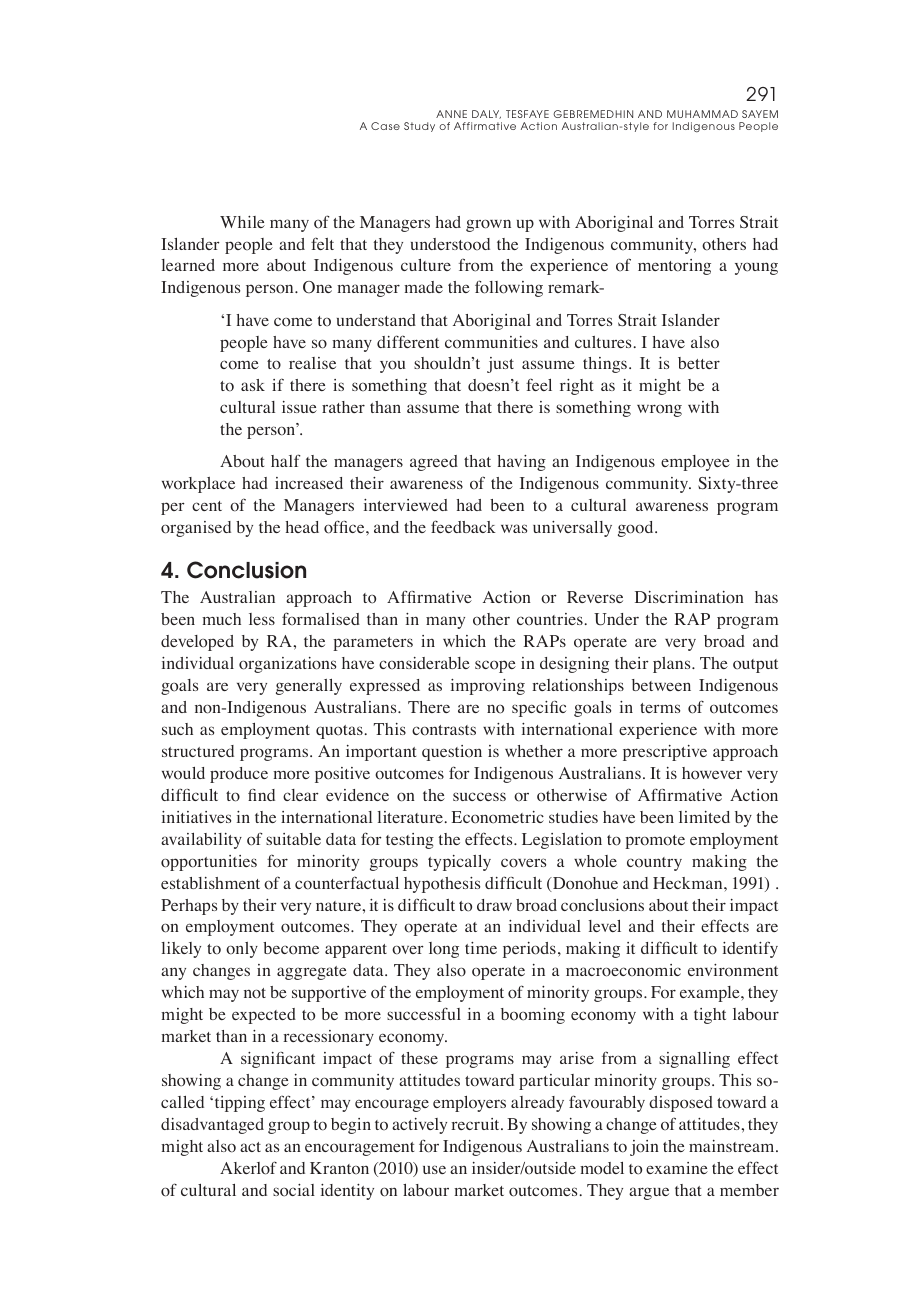 Image resolution: width=913 pixels, height=1316 pixels. I want to click on DALY, so click(486, 114).
